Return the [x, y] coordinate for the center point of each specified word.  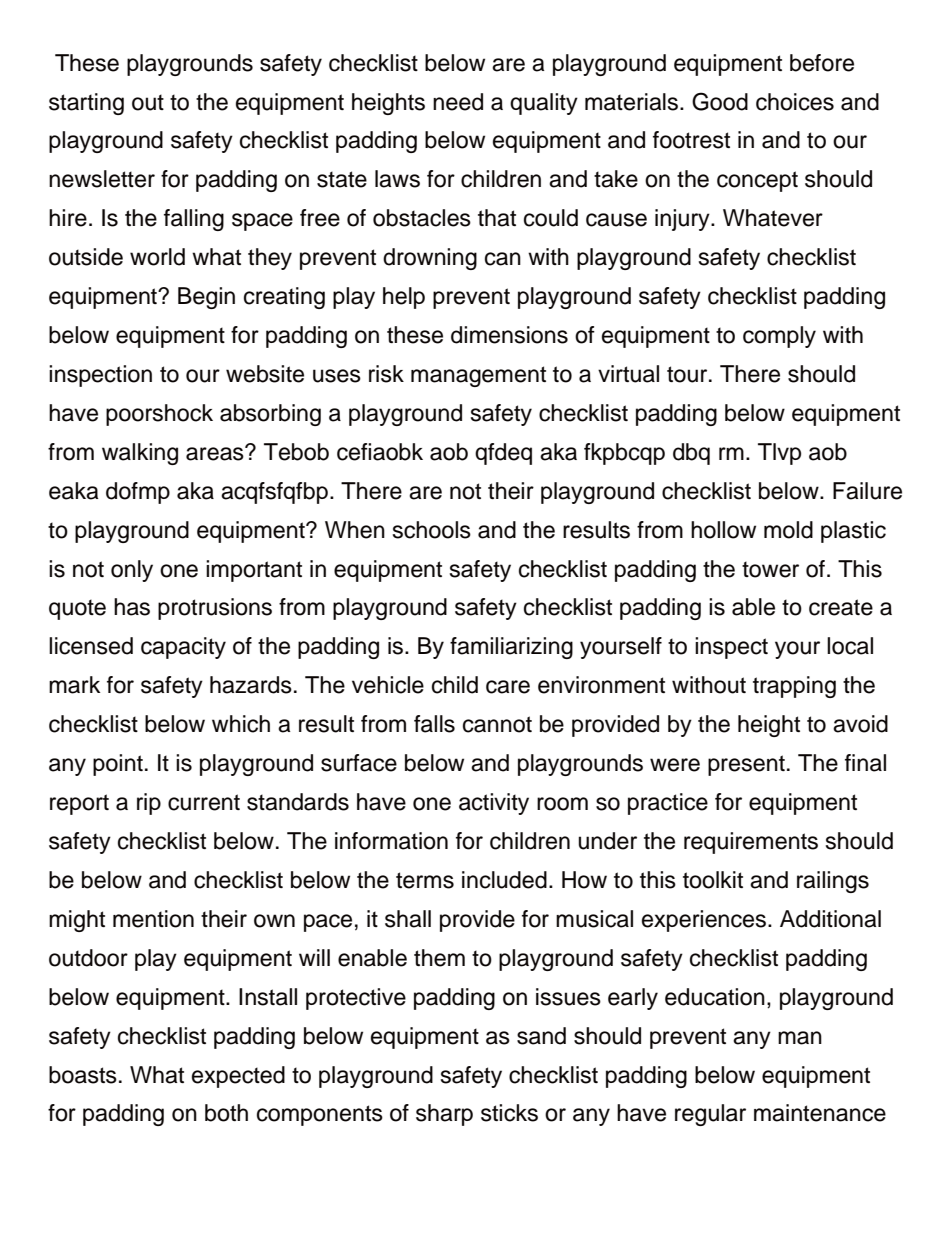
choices [795, 102]
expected [238, 1077]
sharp [444, 1115]
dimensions [509, 335]
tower [770, 569]
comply [779, 337]
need [458, 102]
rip [149, 804]
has [132, 607]
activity [494, 804]
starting [86, 104]
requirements [751, 843]
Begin [206, 298]
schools [432, 530]
